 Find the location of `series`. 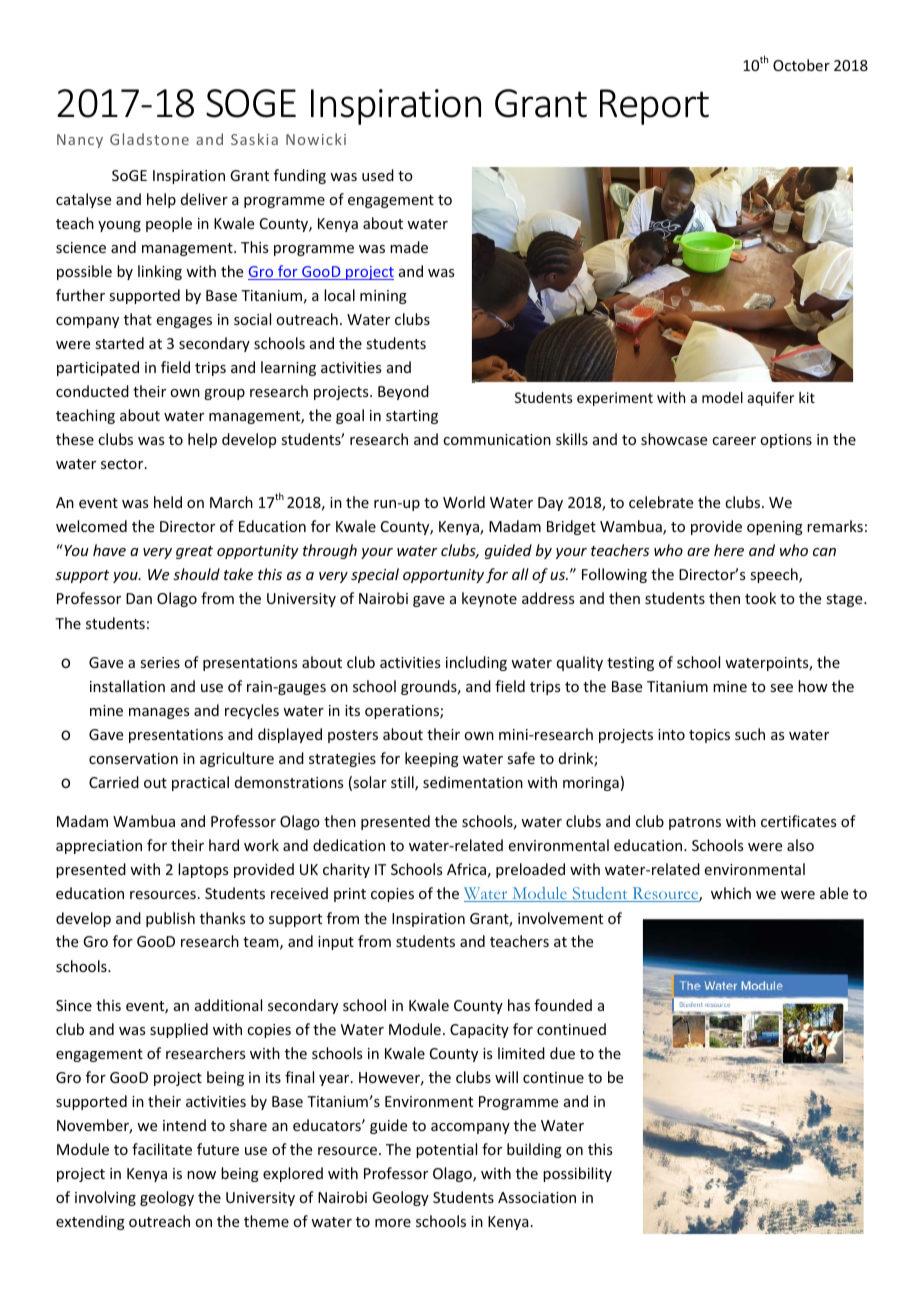

series is located at coordinates (160, 662).
